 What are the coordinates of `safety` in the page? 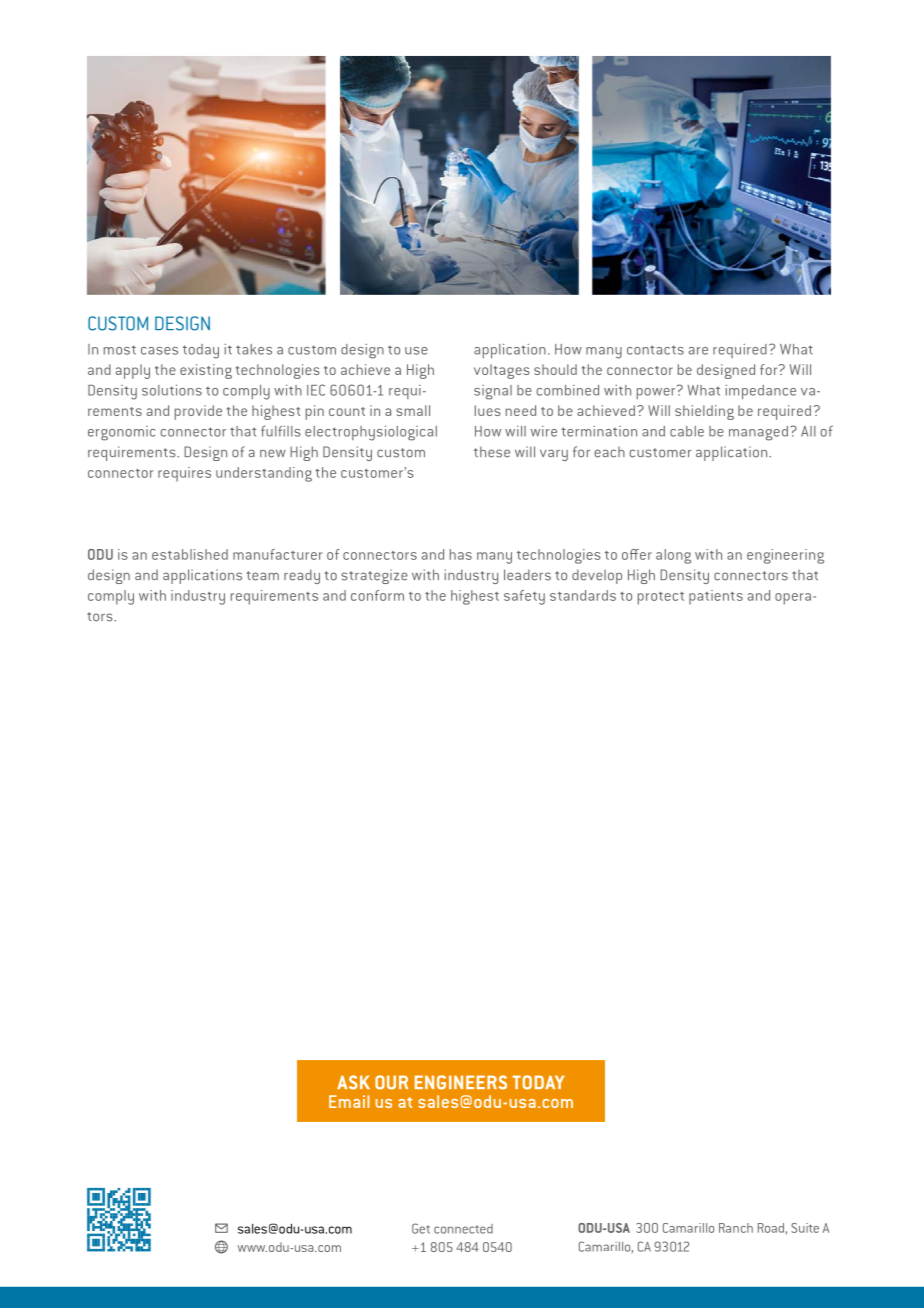 It's located at (524, 597).
